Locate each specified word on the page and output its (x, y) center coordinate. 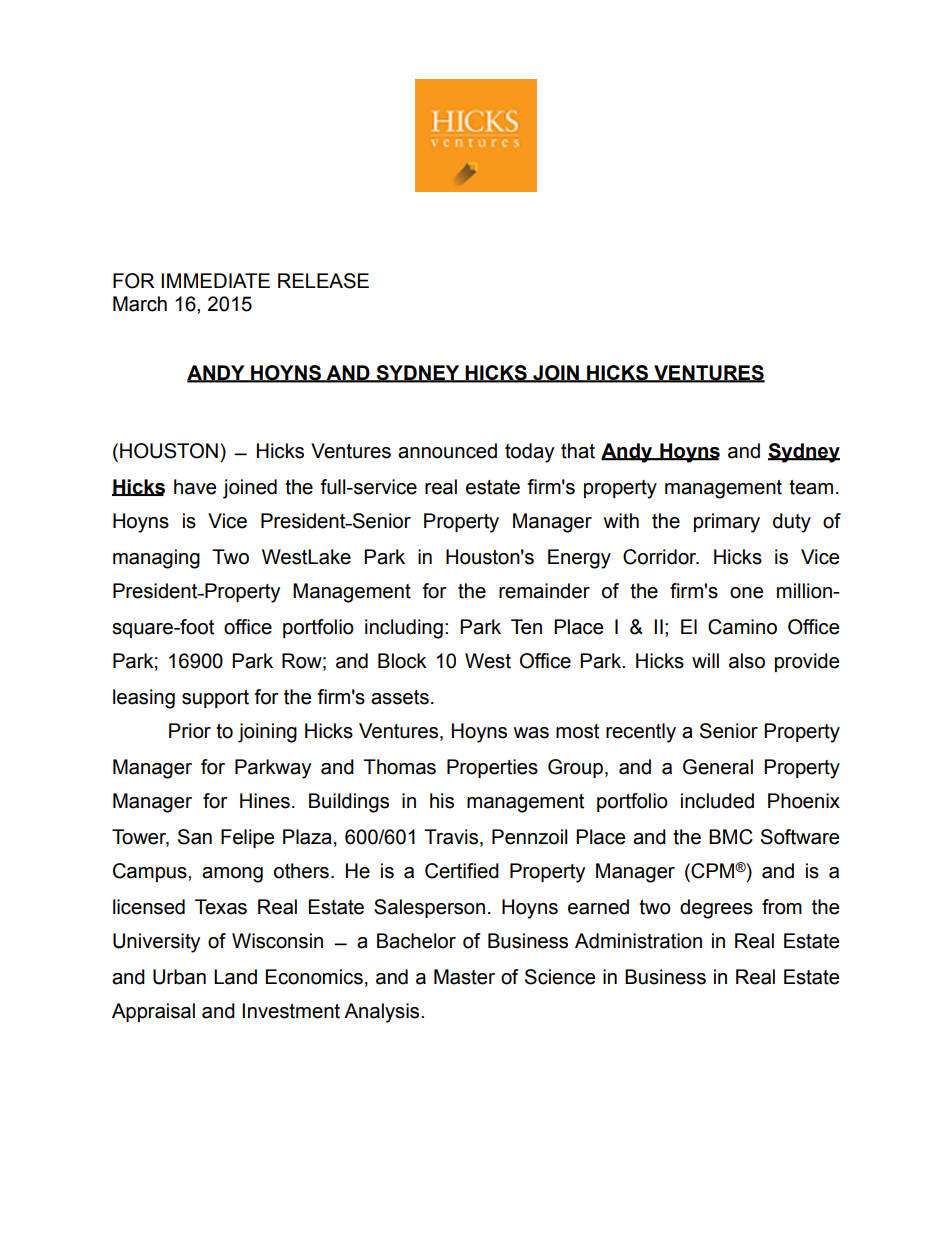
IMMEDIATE (215, 280)
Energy (579, 559)
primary (727, 523)
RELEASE (323, 281)
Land (235, 977)
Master (464, 977)
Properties (492, 768)
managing (156, 559)
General (718, 767)
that (578, 451)
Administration (638, 941)
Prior (190, 731)
